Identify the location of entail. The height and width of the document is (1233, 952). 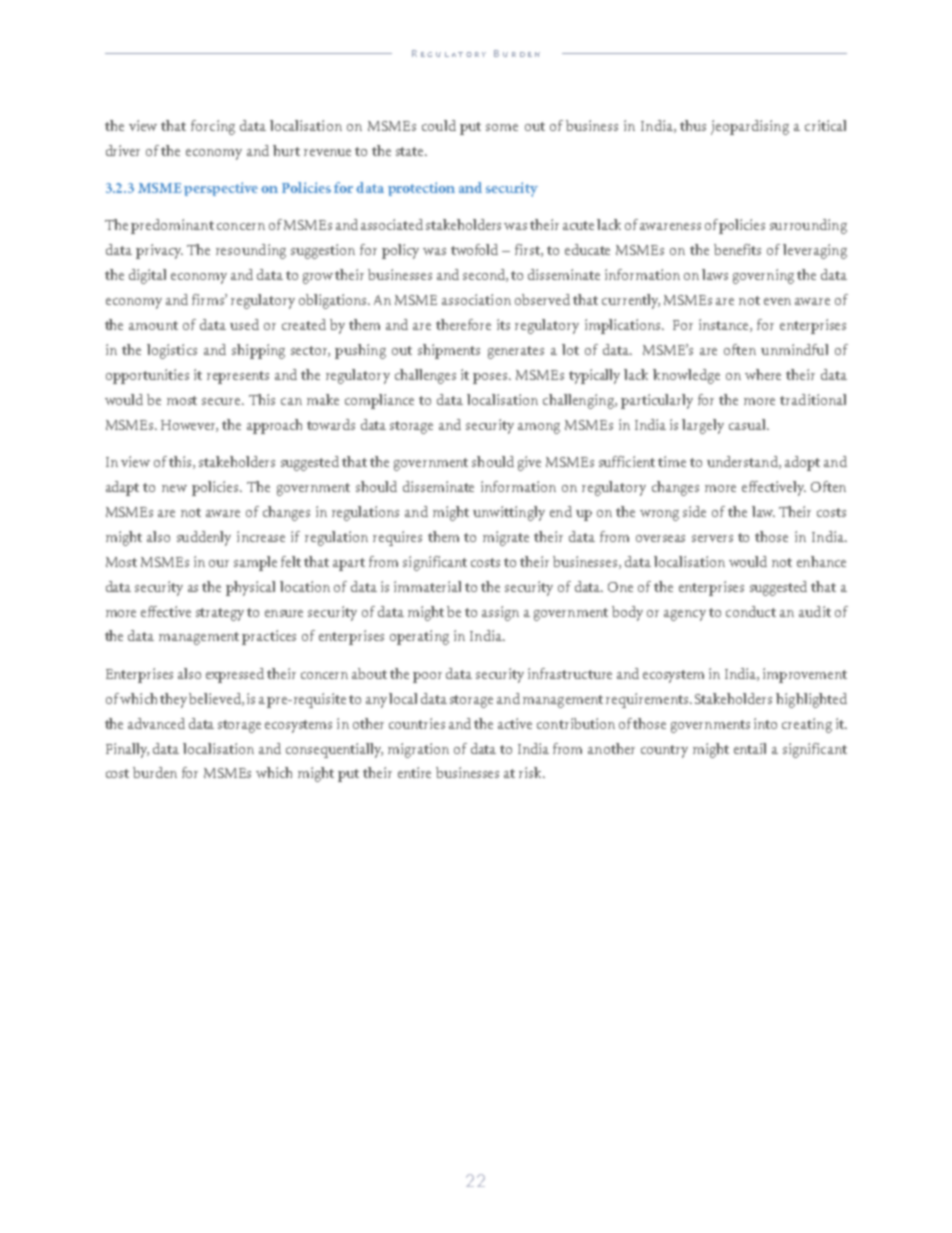
(750, 748).
